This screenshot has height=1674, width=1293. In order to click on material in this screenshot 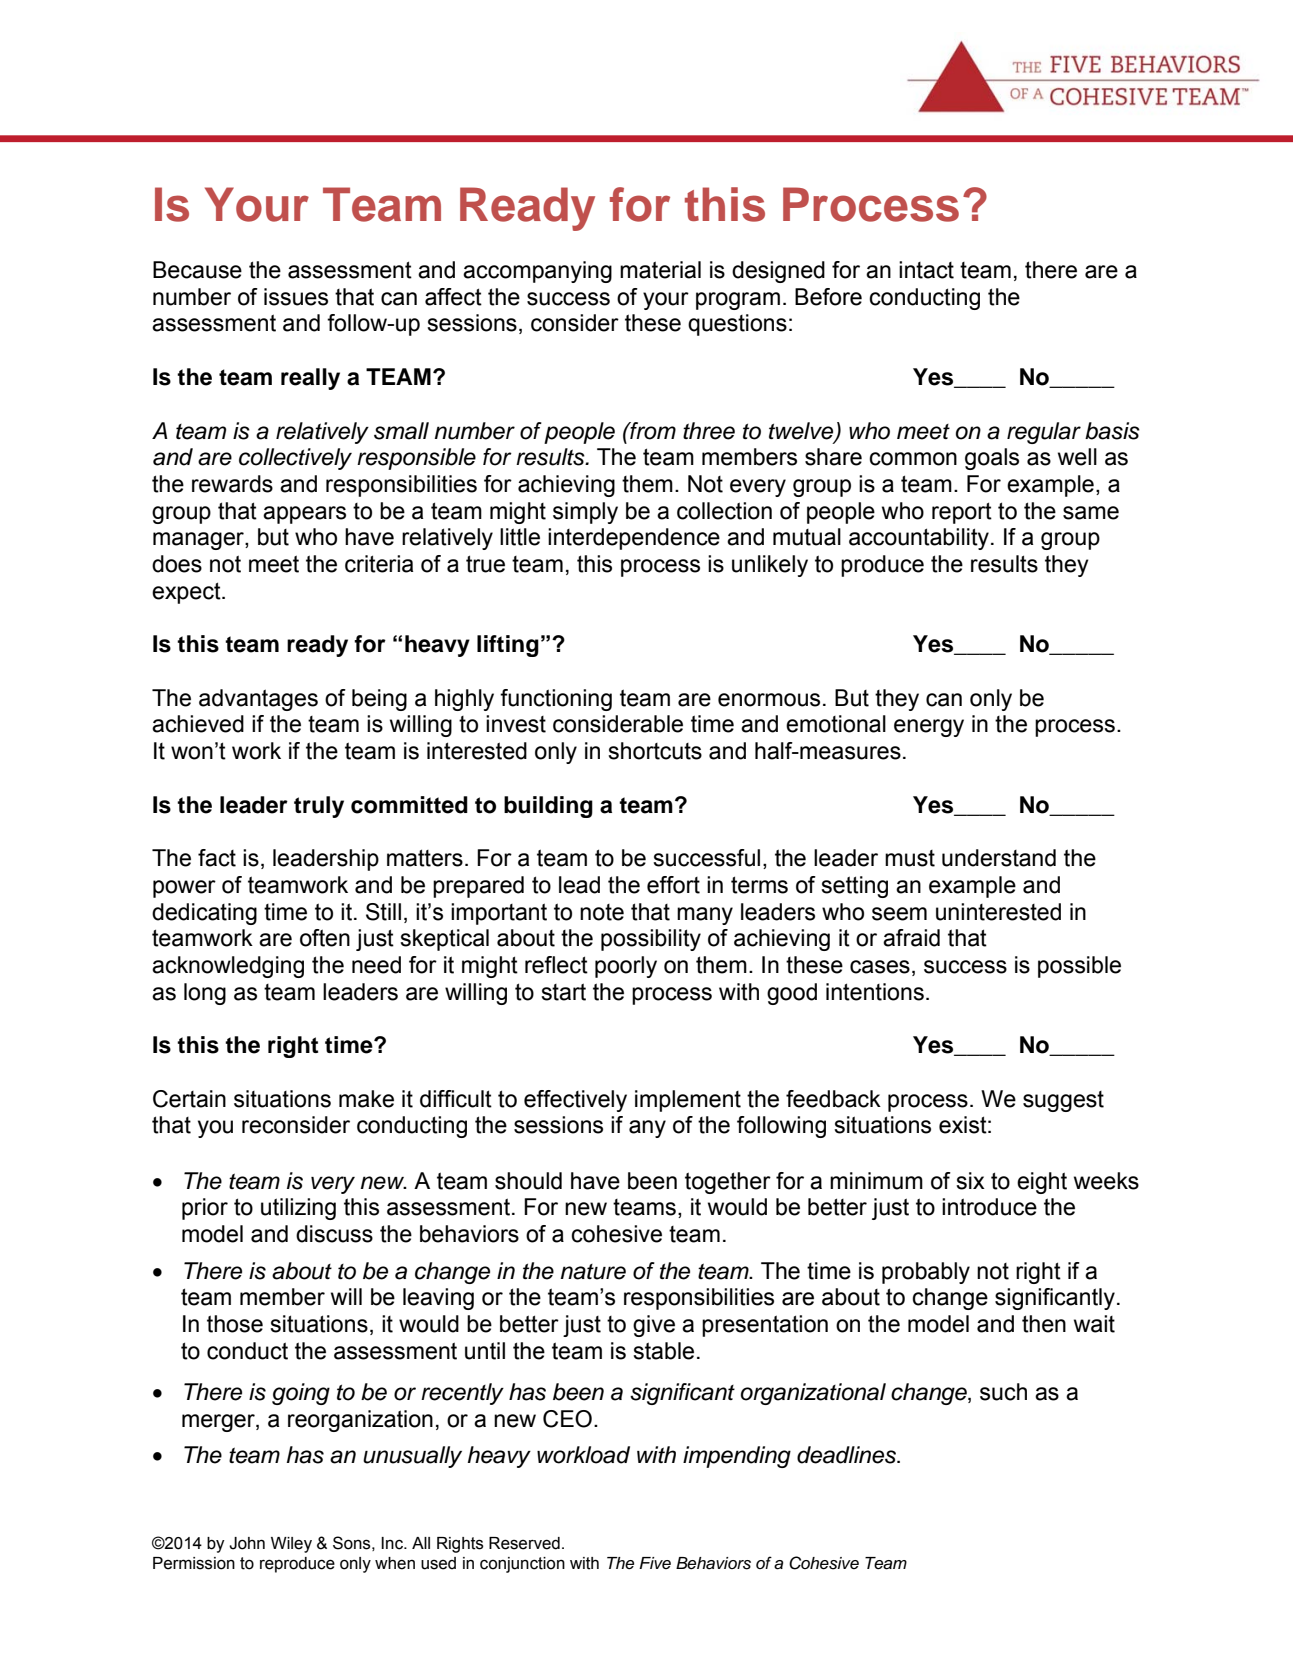, I will do `click(660, 270)`.
